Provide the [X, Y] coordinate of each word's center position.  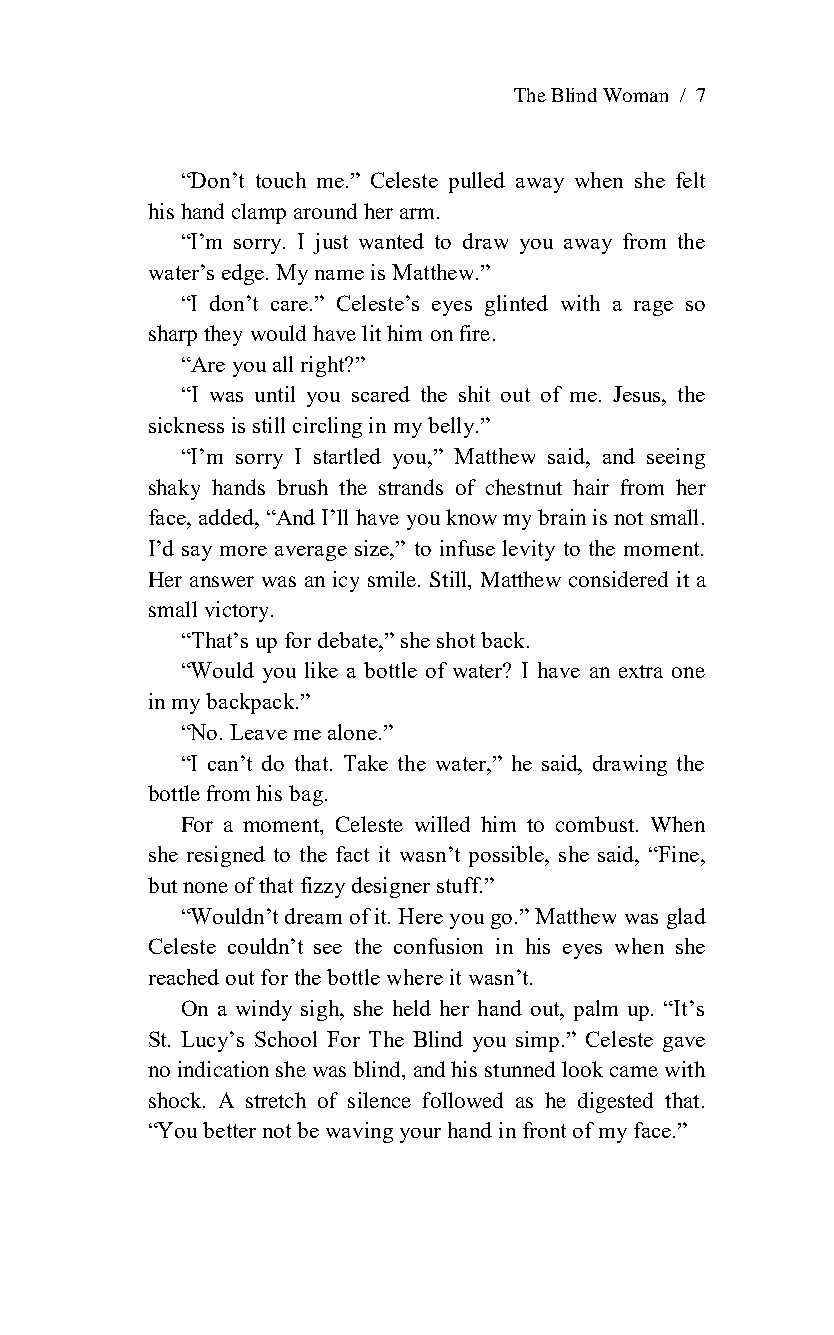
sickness [186, 425]
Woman [635, 95]
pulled [477, 182]
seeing [676, 458]
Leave [258, 732]
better [229, 1130]
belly [452, 427]
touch [281, 180]
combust [596, 824]
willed [442, 824]
